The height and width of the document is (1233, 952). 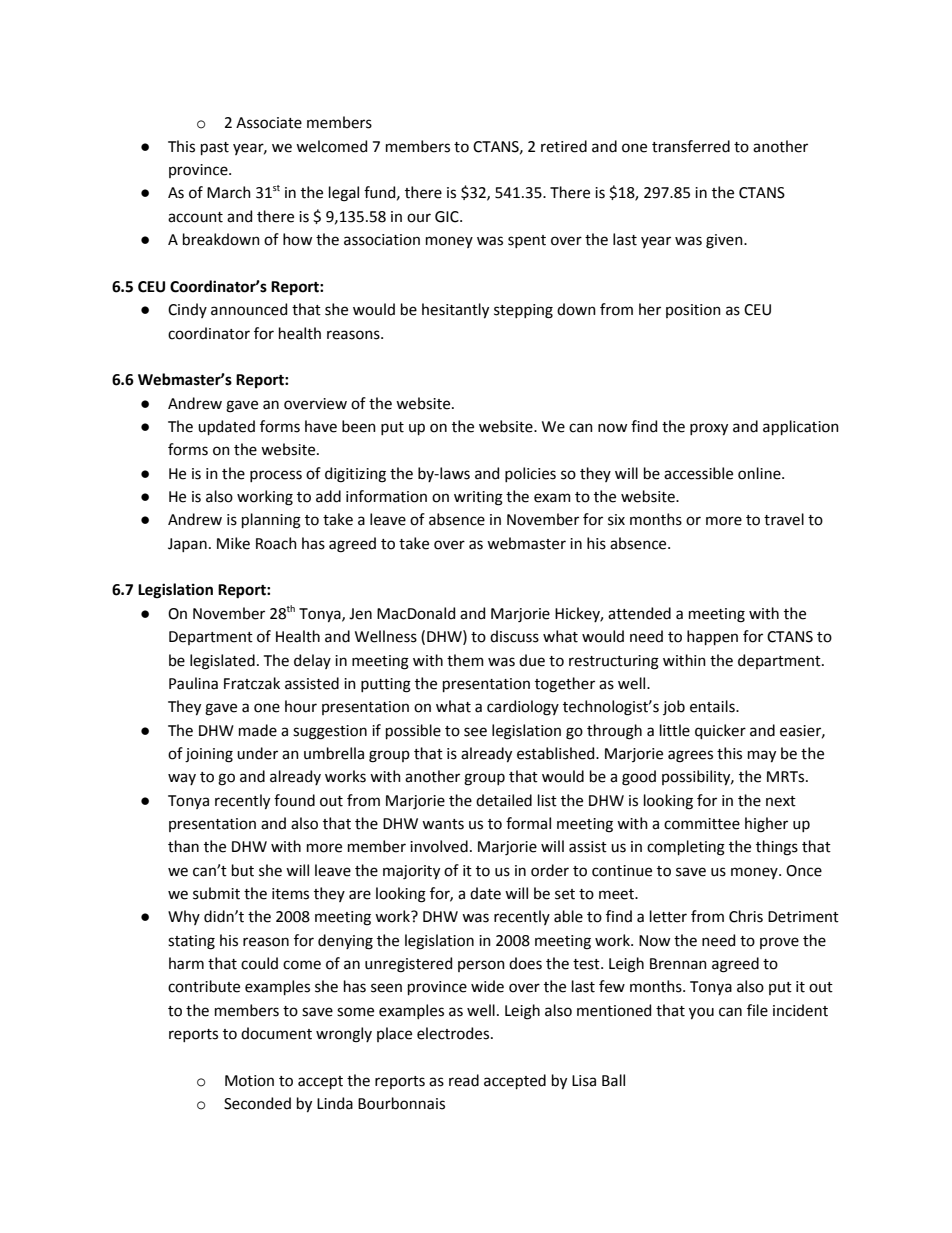 I want to click on discuss, so click(x=514, y=636).
